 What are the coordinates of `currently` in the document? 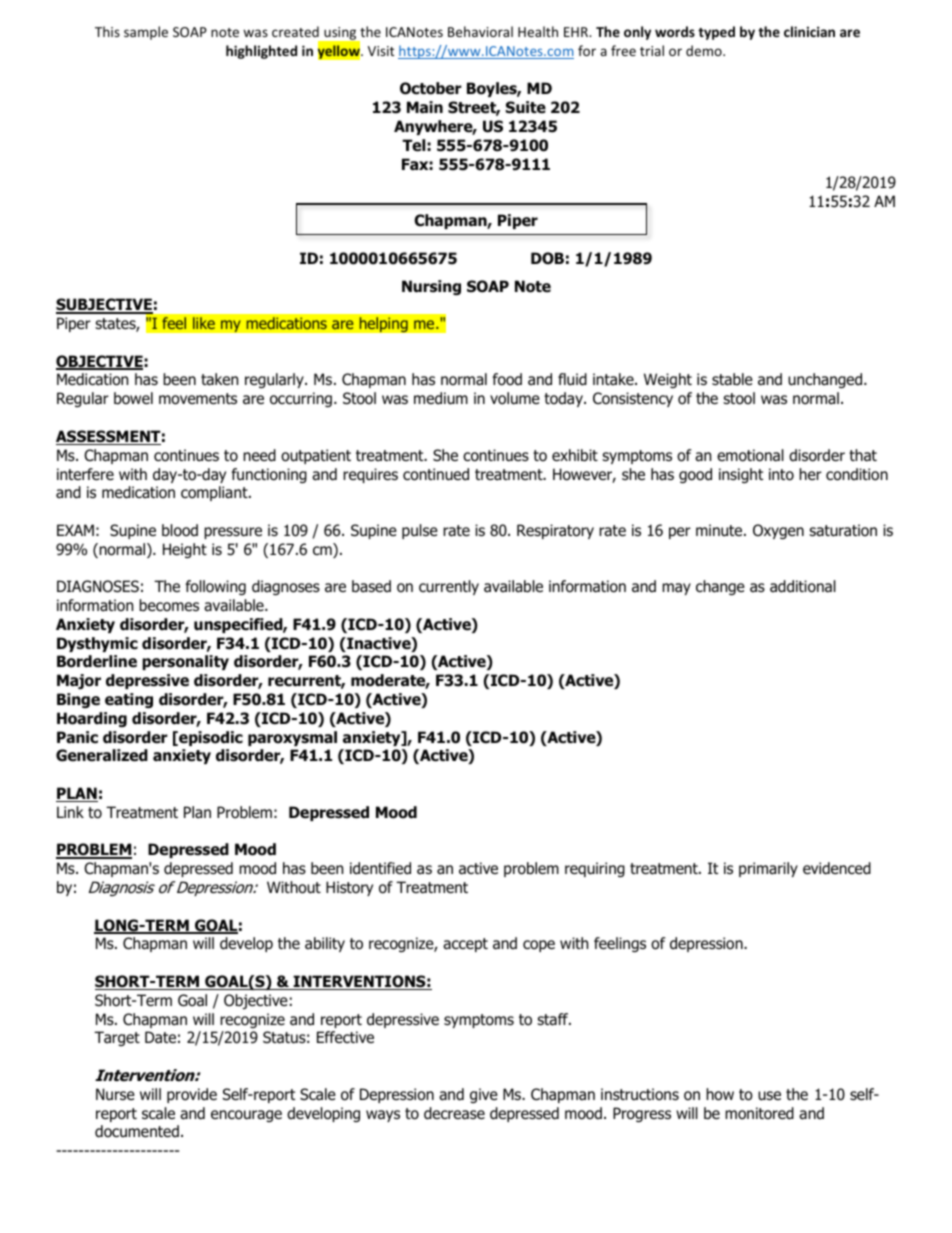 It's located at (449, 587).
